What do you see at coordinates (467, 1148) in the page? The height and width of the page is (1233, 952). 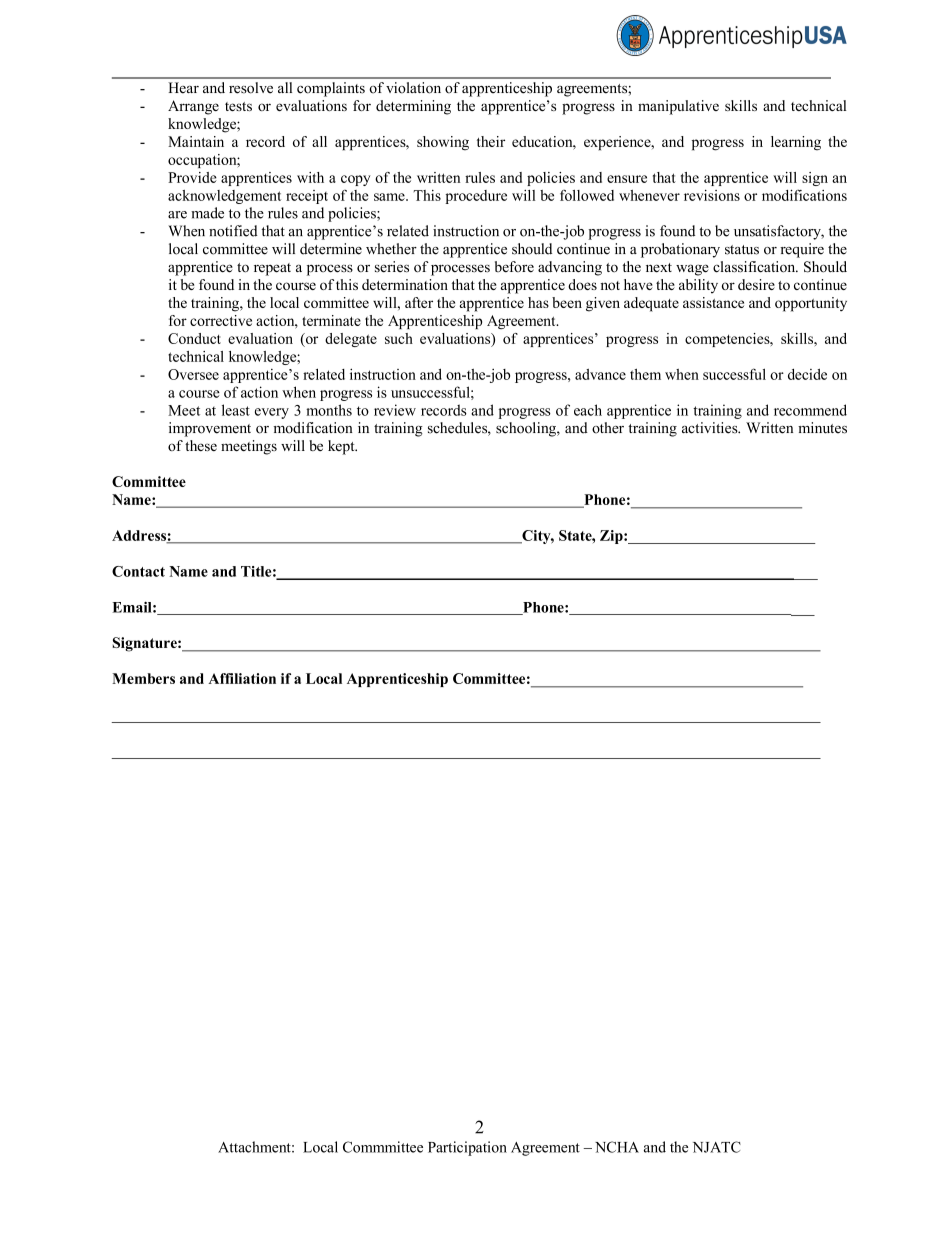 I see `Participation` at bounding box center [467, 1148].
